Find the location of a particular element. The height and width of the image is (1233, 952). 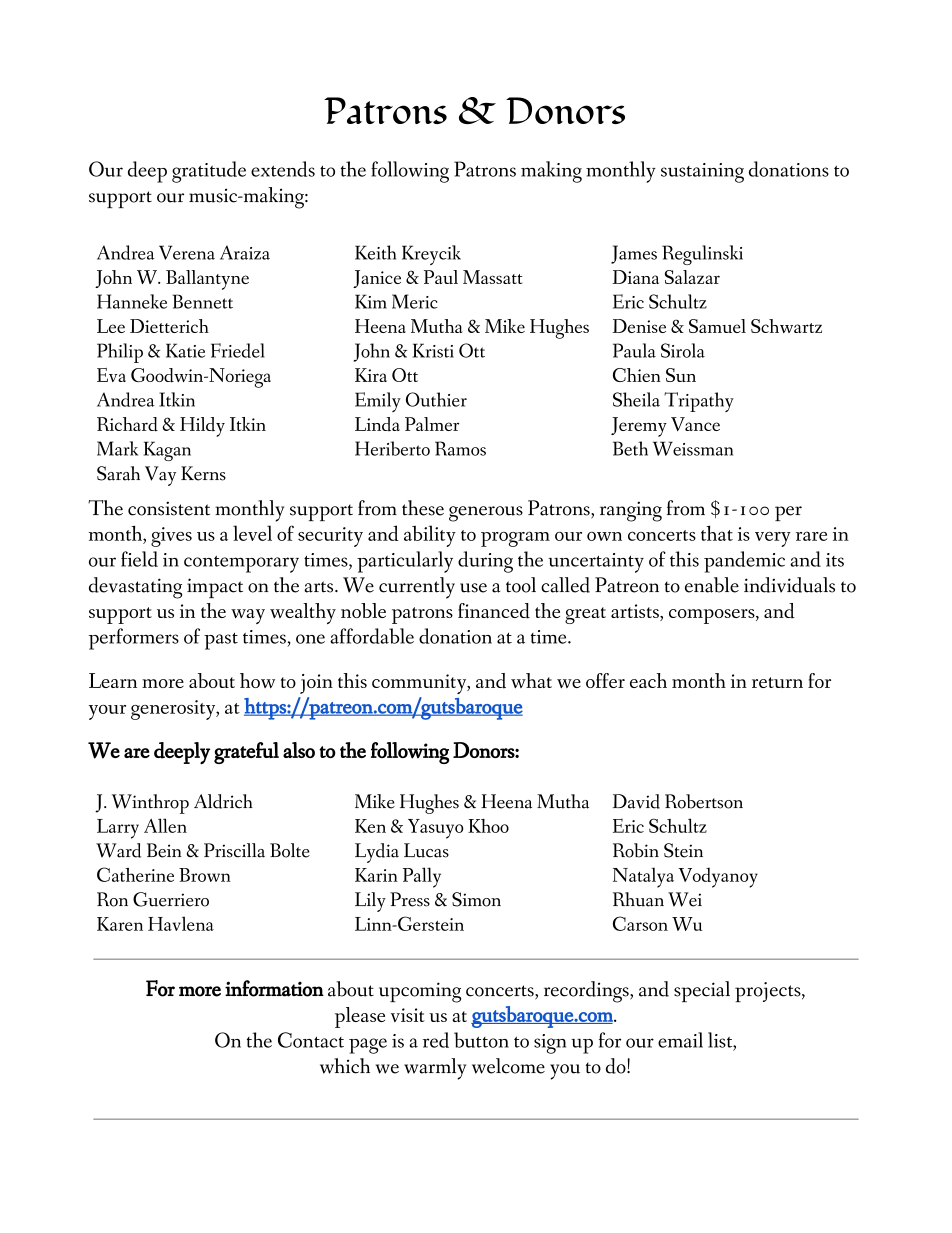

Keith is located at coordinates (375, 252).
